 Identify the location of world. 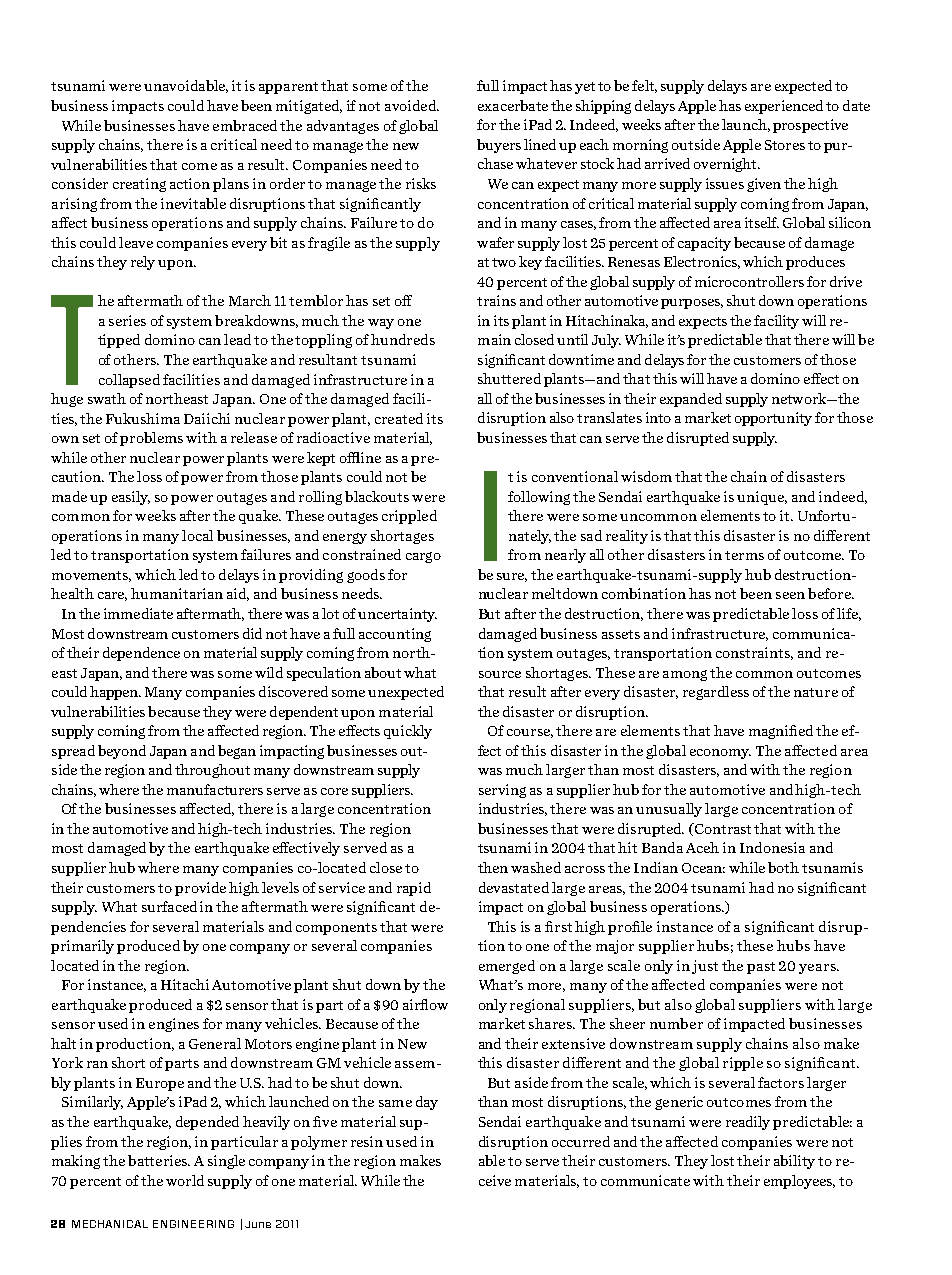
(185, 1180).
